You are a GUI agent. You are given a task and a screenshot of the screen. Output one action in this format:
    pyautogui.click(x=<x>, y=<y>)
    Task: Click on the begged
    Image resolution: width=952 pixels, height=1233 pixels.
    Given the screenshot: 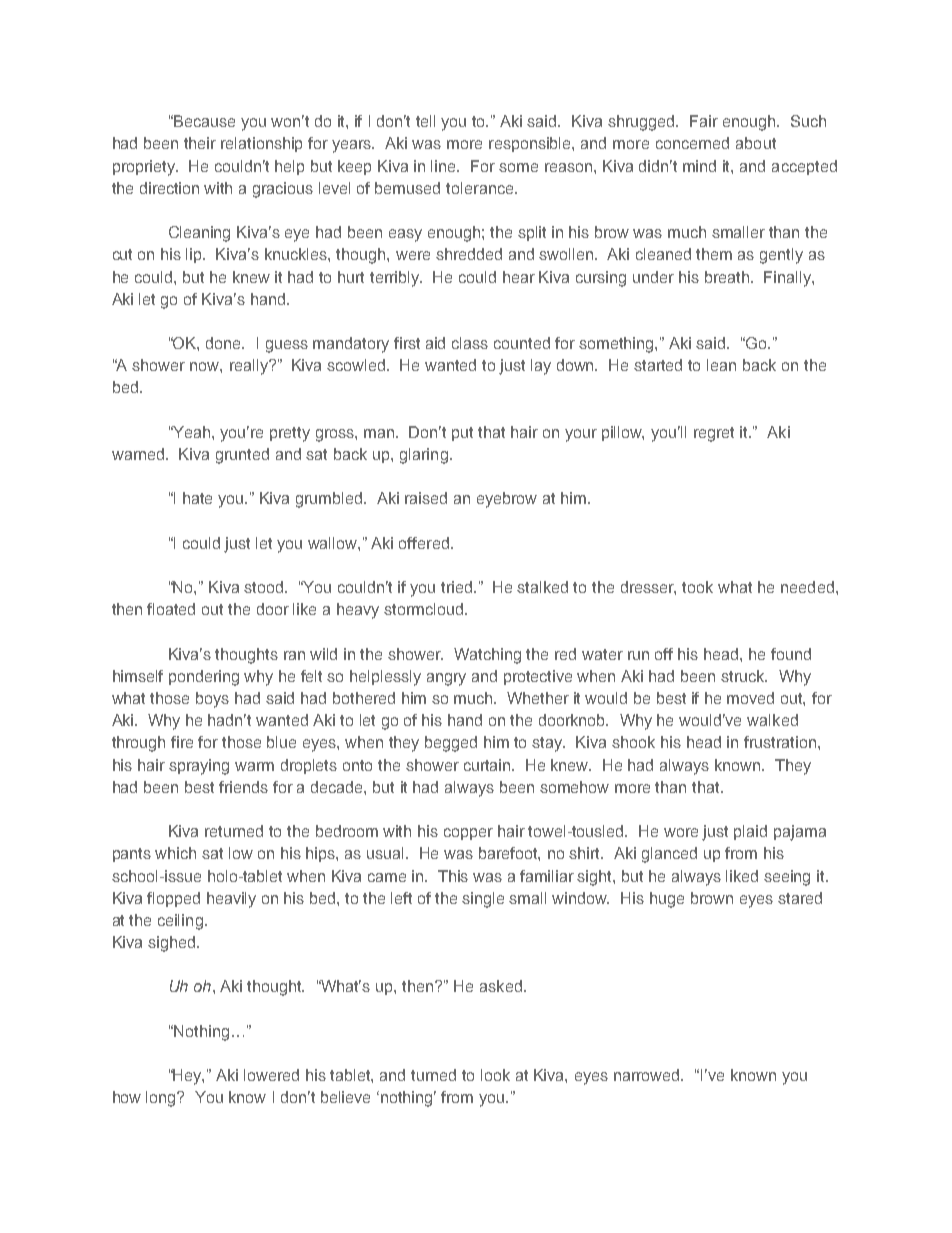 What is the action you would take?
    pyautogui.click(x=451, y=744)
